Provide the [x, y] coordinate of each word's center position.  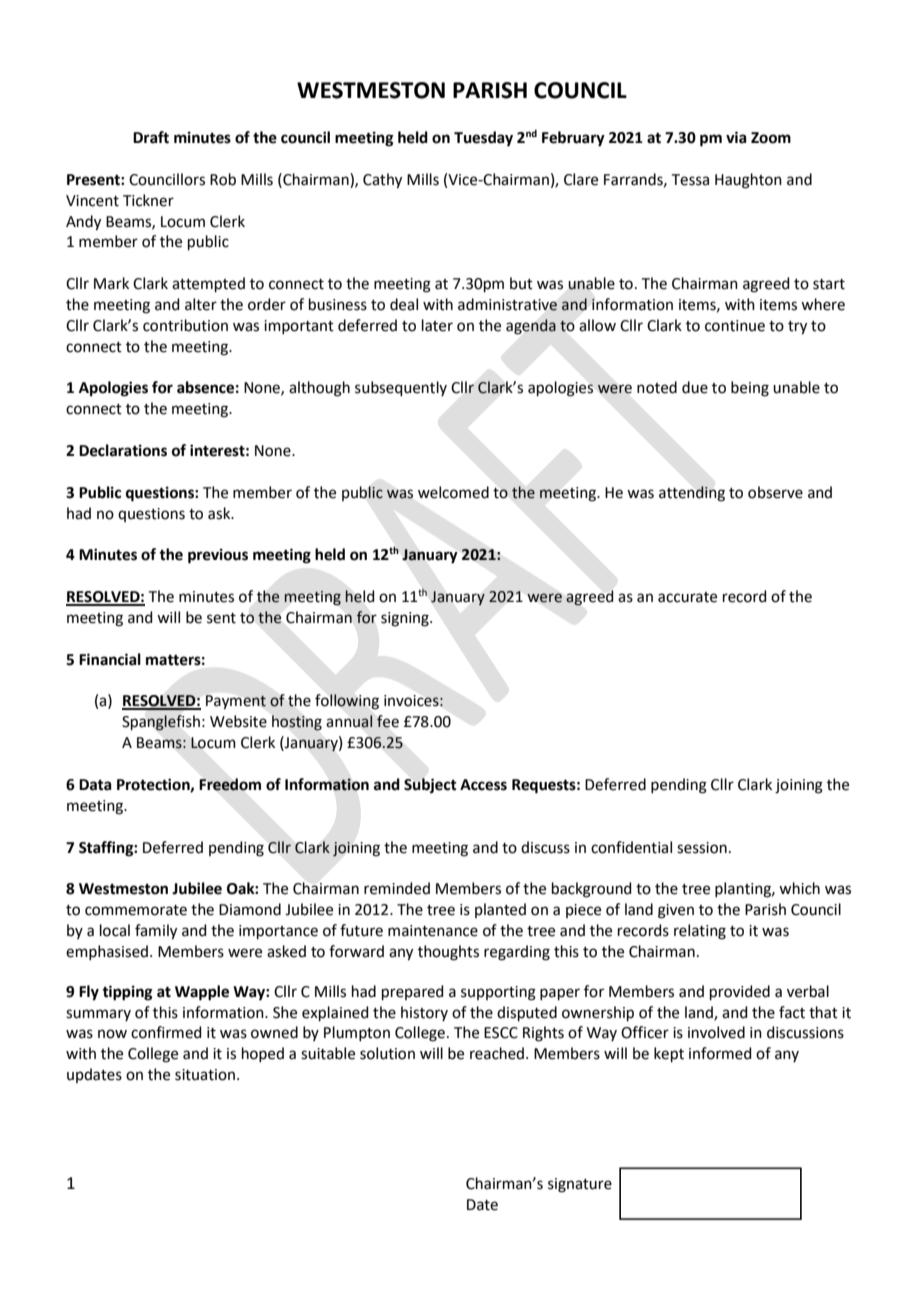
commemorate [136, 910]
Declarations [123, 450]
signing [406, 619]
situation [205, 1075]
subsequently [401, 388]
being [750, 389]
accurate [687, 597]
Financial [110, 659]
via [736, 137]
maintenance [433, 931]
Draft [151, 137]
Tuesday [483, 139]
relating [700, 932]
